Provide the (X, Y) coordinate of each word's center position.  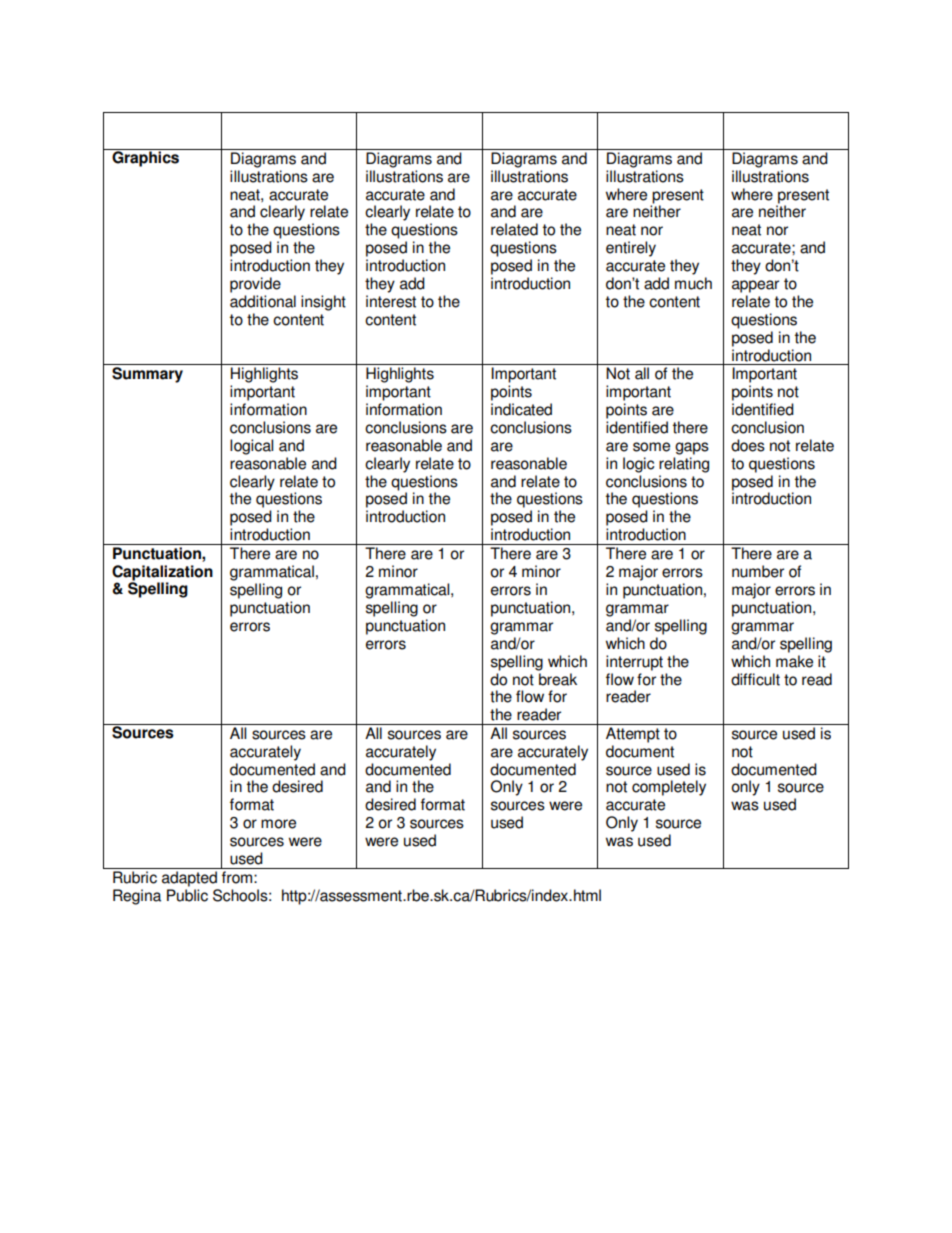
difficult (755, 679)
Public (187, 895)
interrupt (634, 663)
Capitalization (162, 573)
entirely (631, 249)
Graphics (146, 158)
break (558, 679)
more (278, 824)
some (651, 447)
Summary (147, 375)
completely (669, 788)
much (693, 283)
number (758, 571)
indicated (521, 409)
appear (755, 286)
